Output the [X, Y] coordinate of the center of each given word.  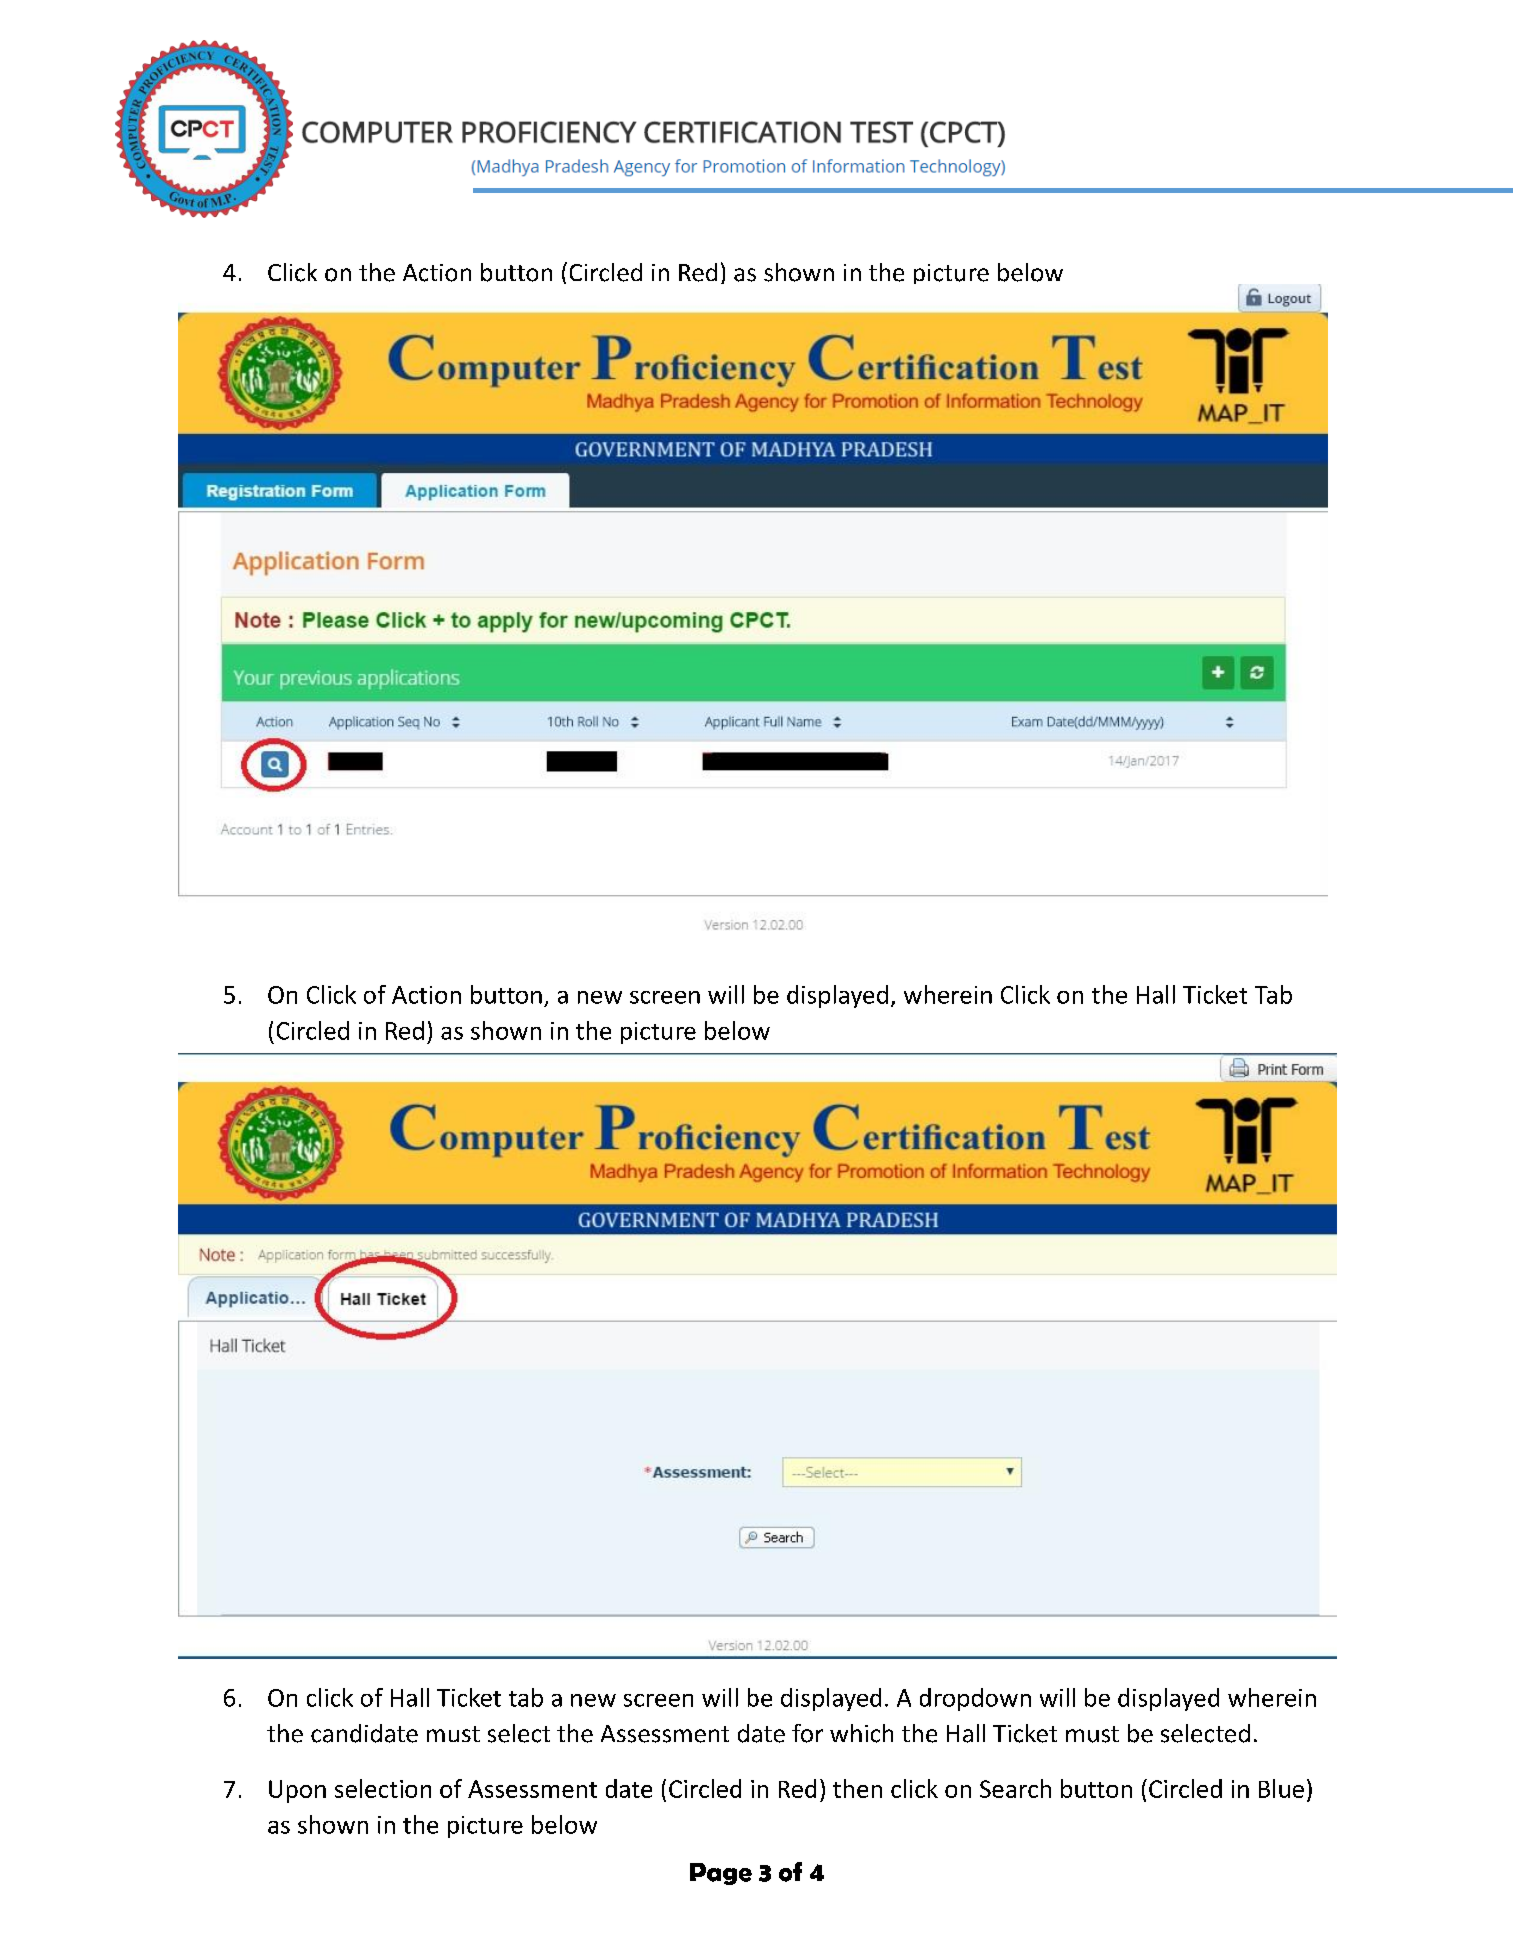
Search [1015, 1788]
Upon [297, 1791]
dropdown [975, 1699]
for [807, 1733]
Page [721, 1874]
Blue [1281, 1788]
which [861, 1733]
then [857, 1788]
